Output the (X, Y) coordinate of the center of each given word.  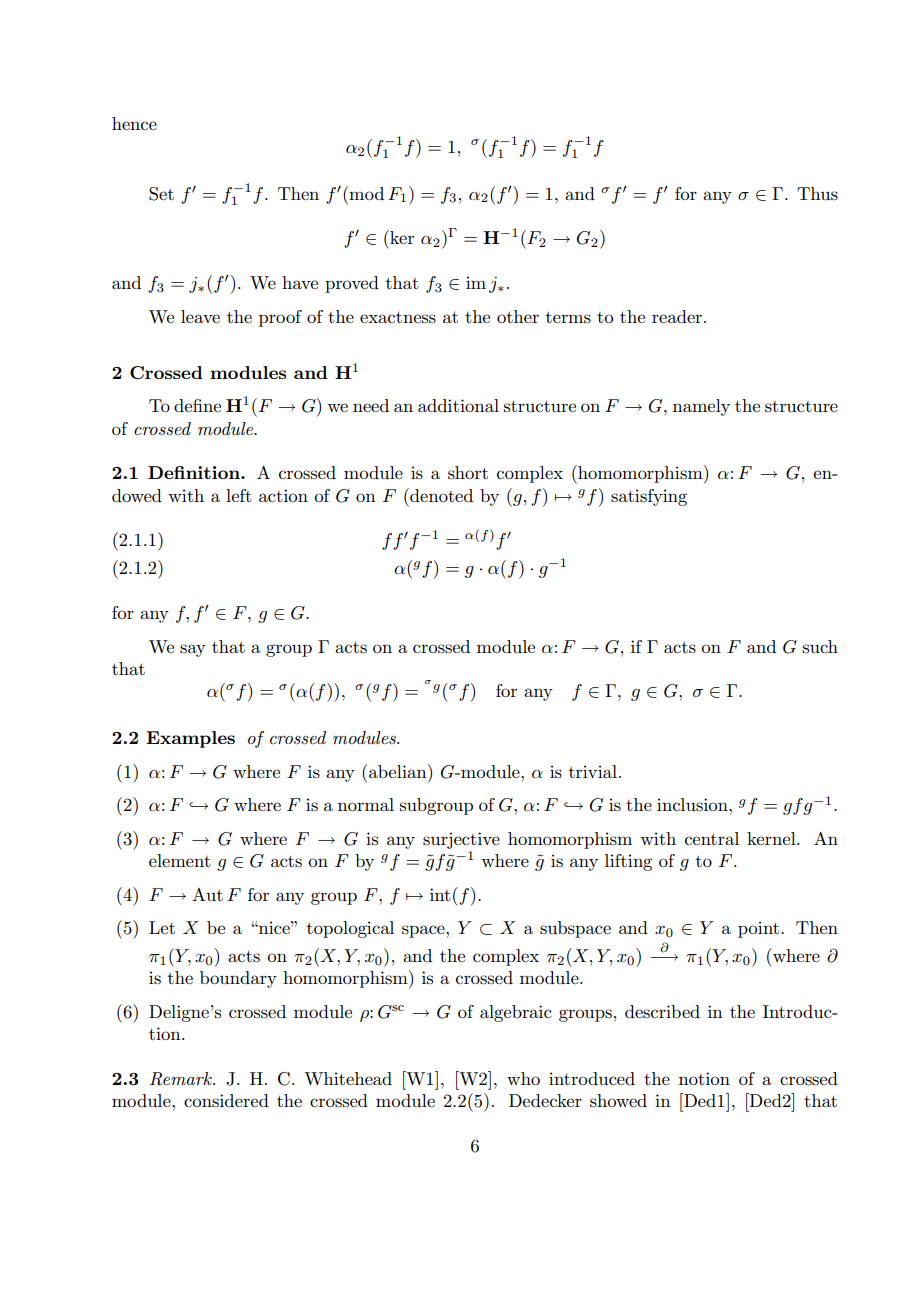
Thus (817, 194)
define (197, 405)
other (518, 316)
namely (701, 407)
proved (352, 284)
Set (161, 194)
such (820, 647)
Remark (182, 1079)
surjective (461, 840)
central (712, 838)
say (193, 650)
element (180, 860)
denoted (440, 495)
